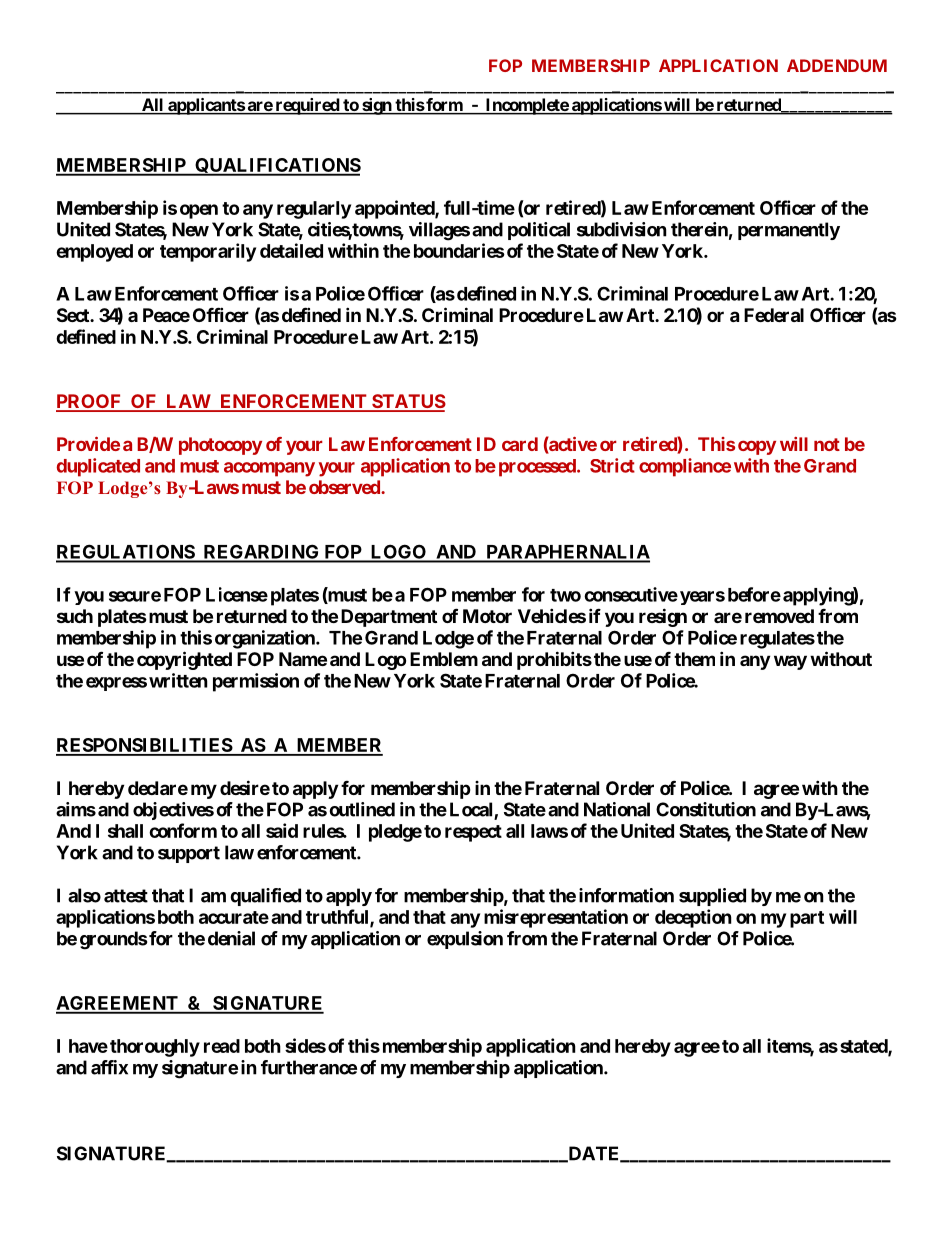  What do you see at coordinates (307, 106) in the document?
I see `required` at bounding box center [307, 106].
